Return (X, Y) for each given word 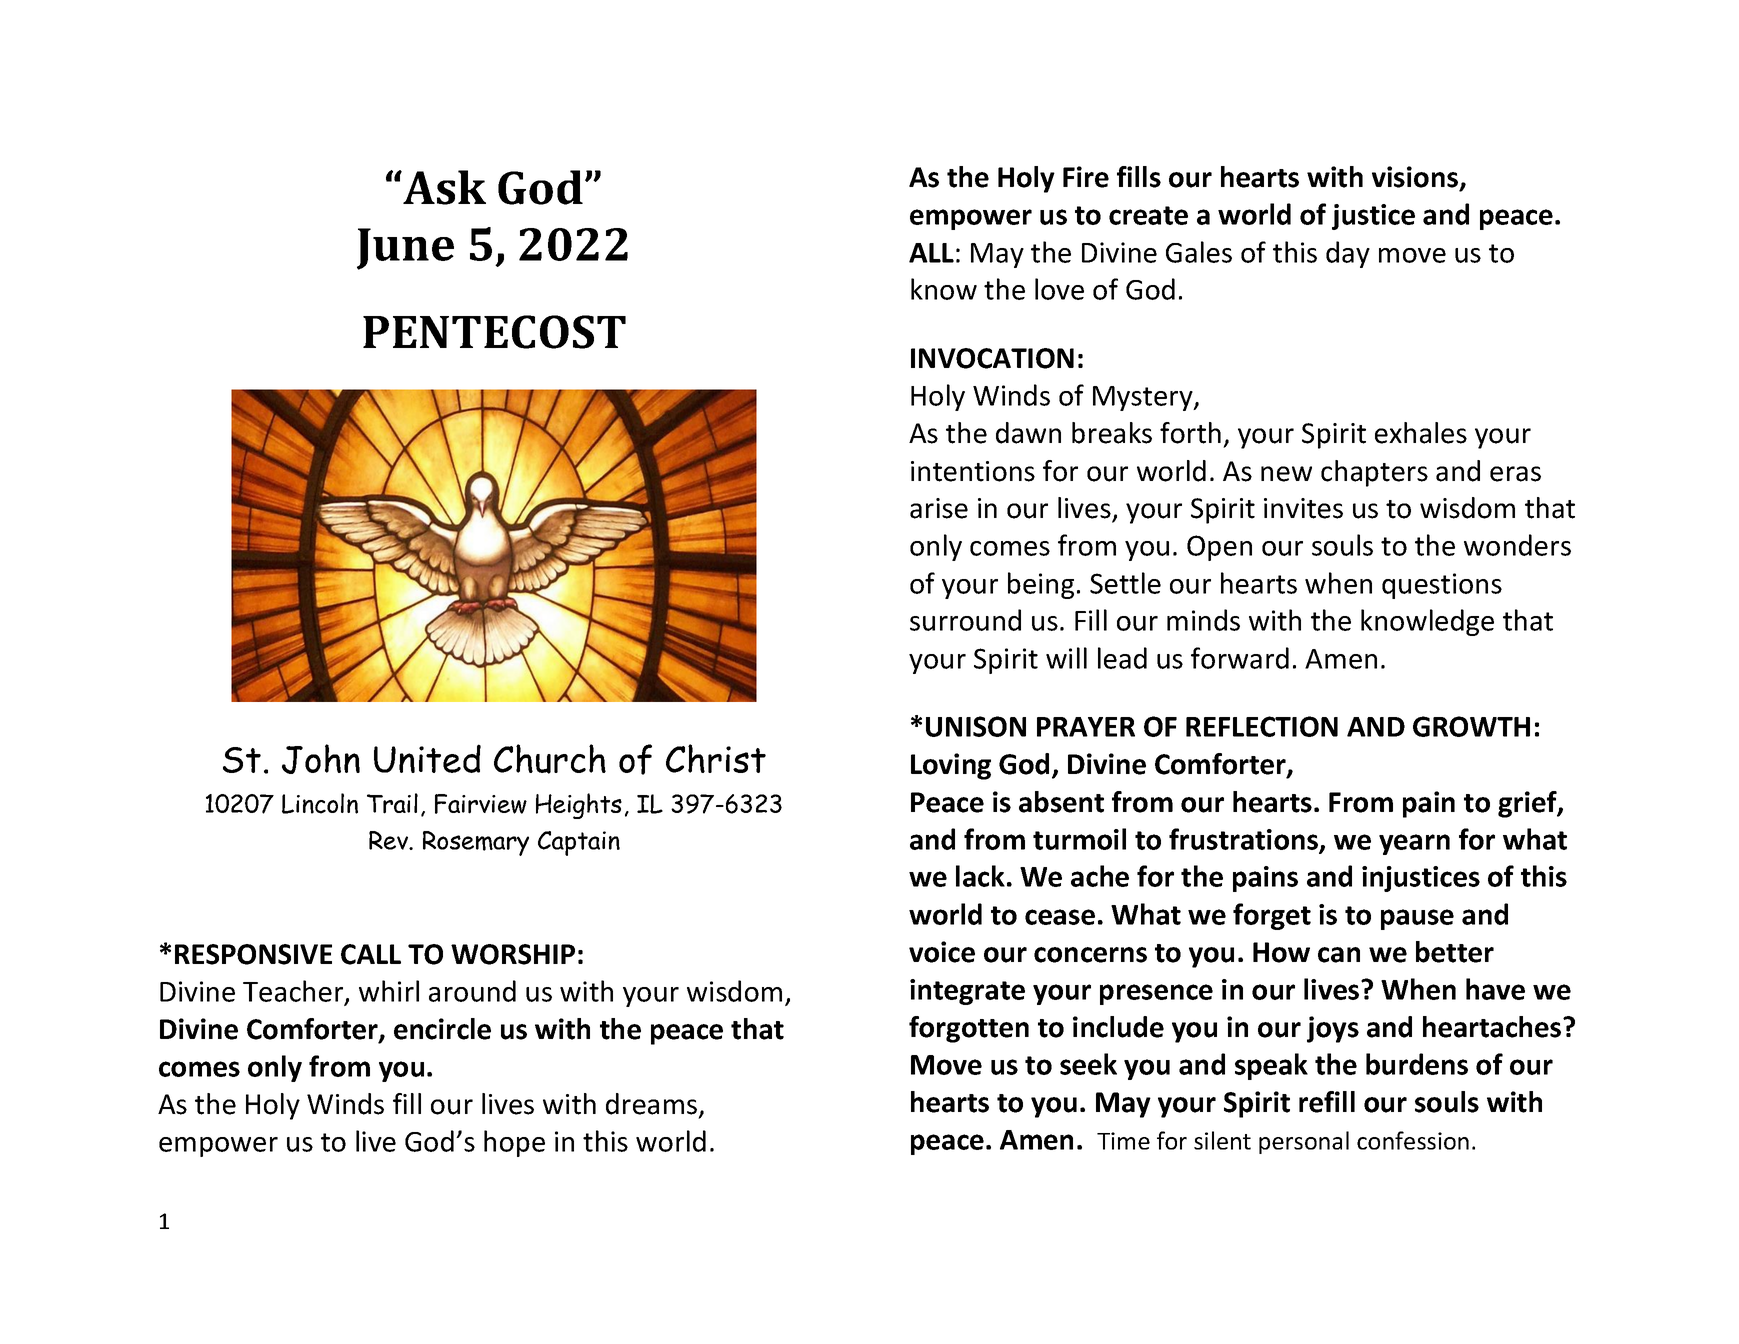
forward (1240, 658)
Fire (1086, 177)
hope (514, 1143)
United (427, 758)
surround (965, 620)
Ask (443, 187)
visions (1416, 178)
